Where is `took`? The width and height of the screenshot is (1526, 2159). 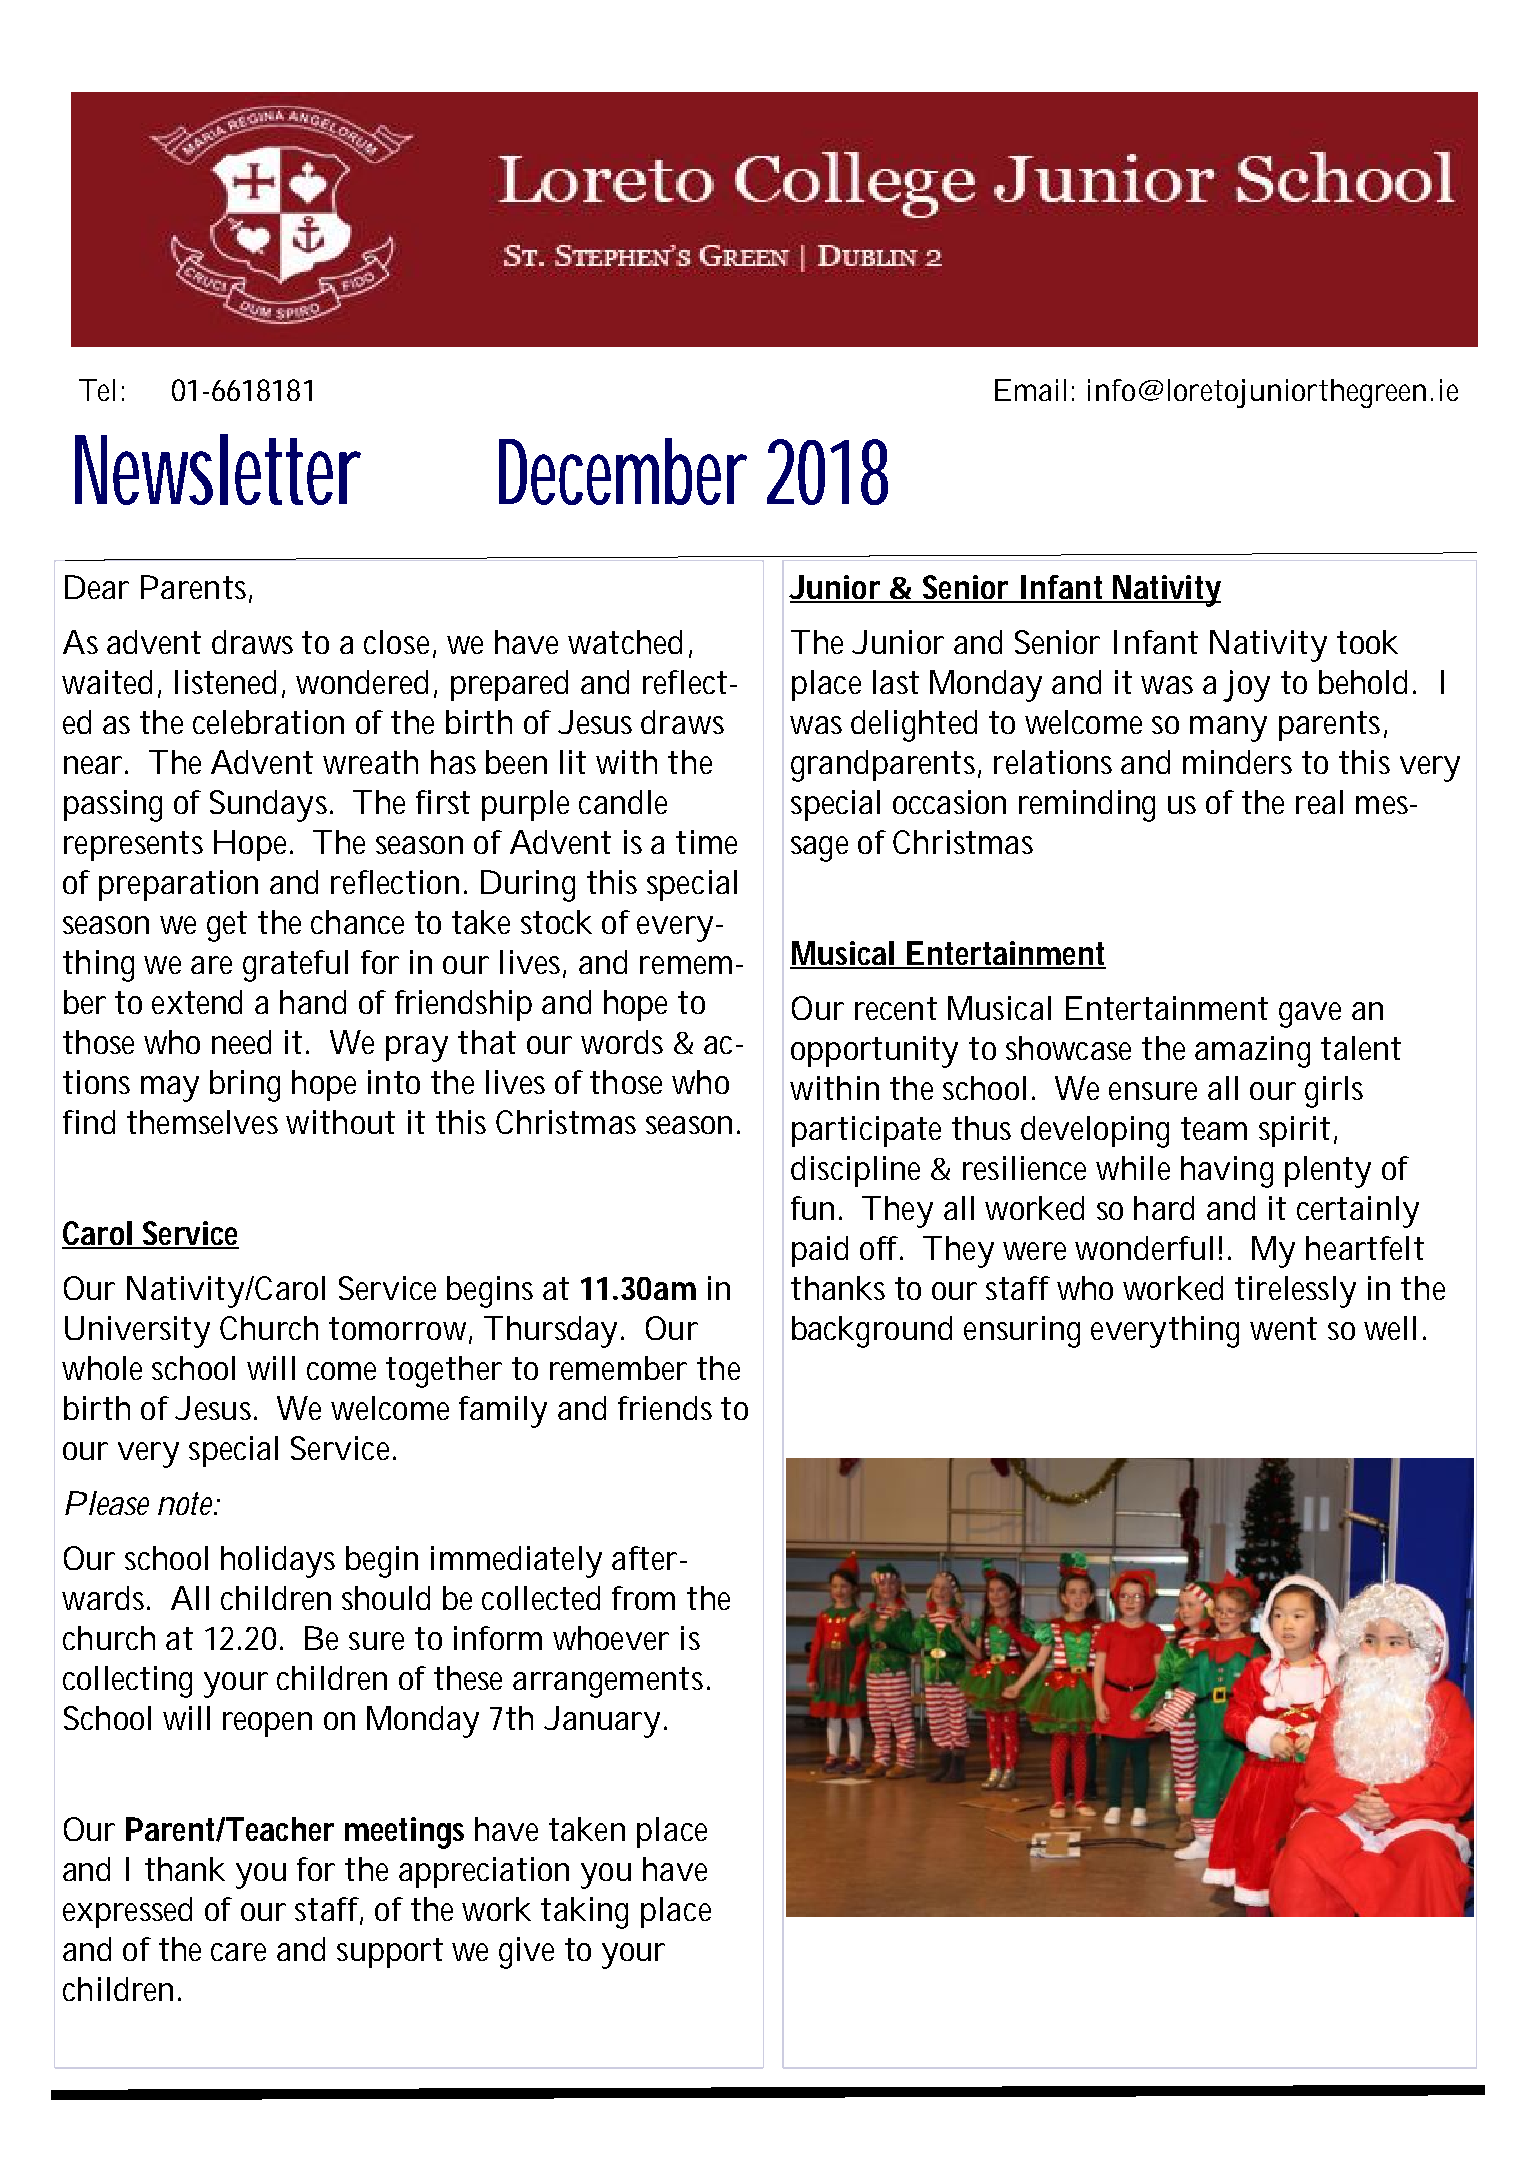
took is located at coordinates (1367, 642).
